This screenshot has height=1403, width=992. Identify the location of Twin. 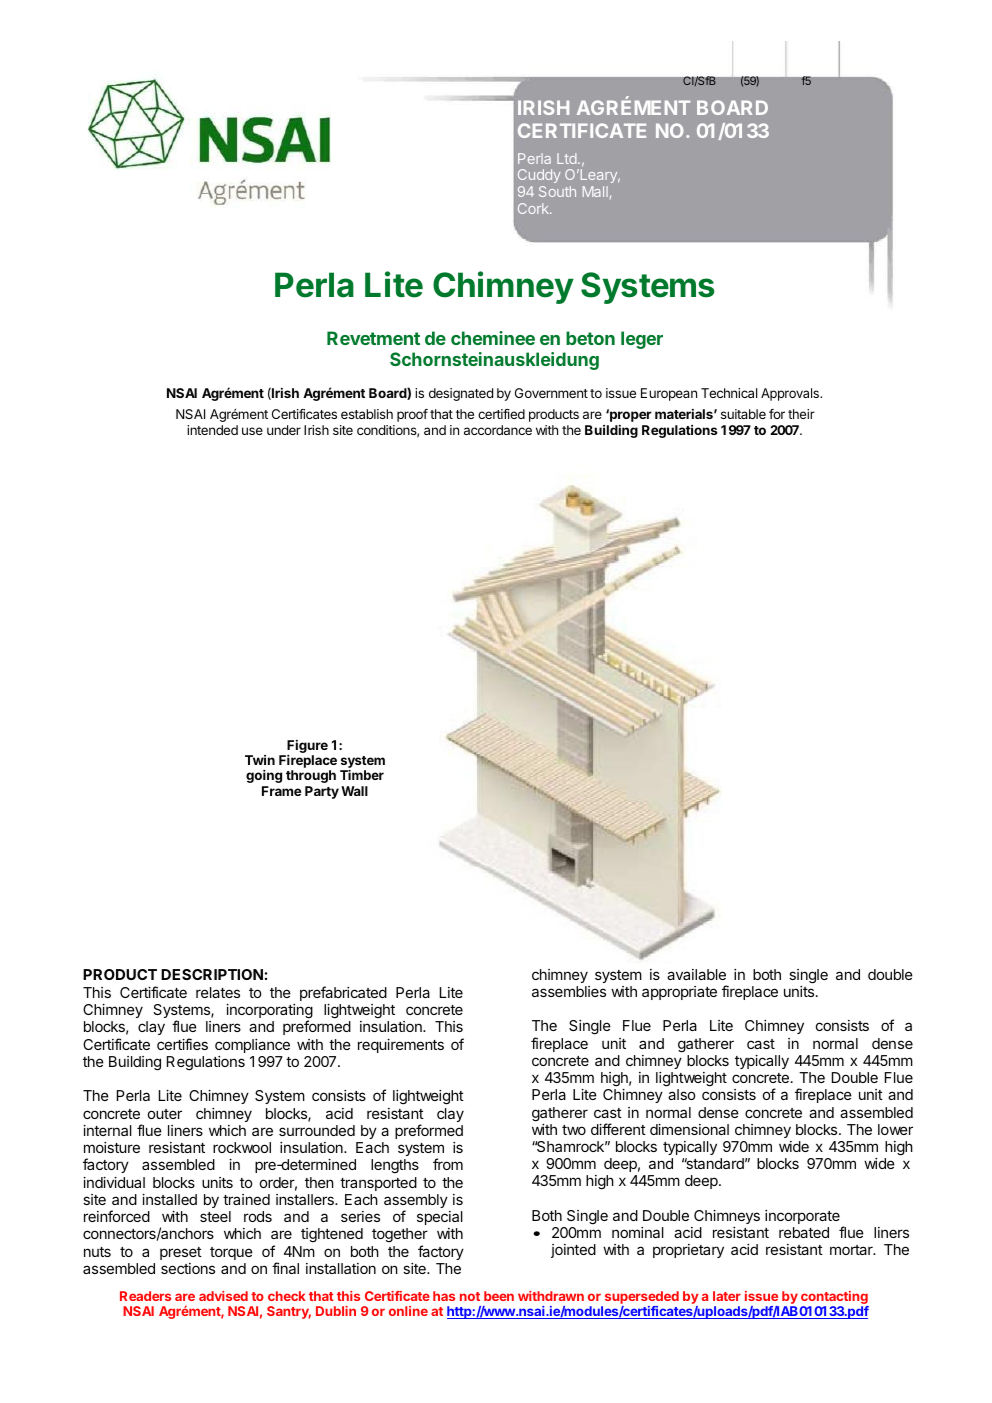
(260, 760).
